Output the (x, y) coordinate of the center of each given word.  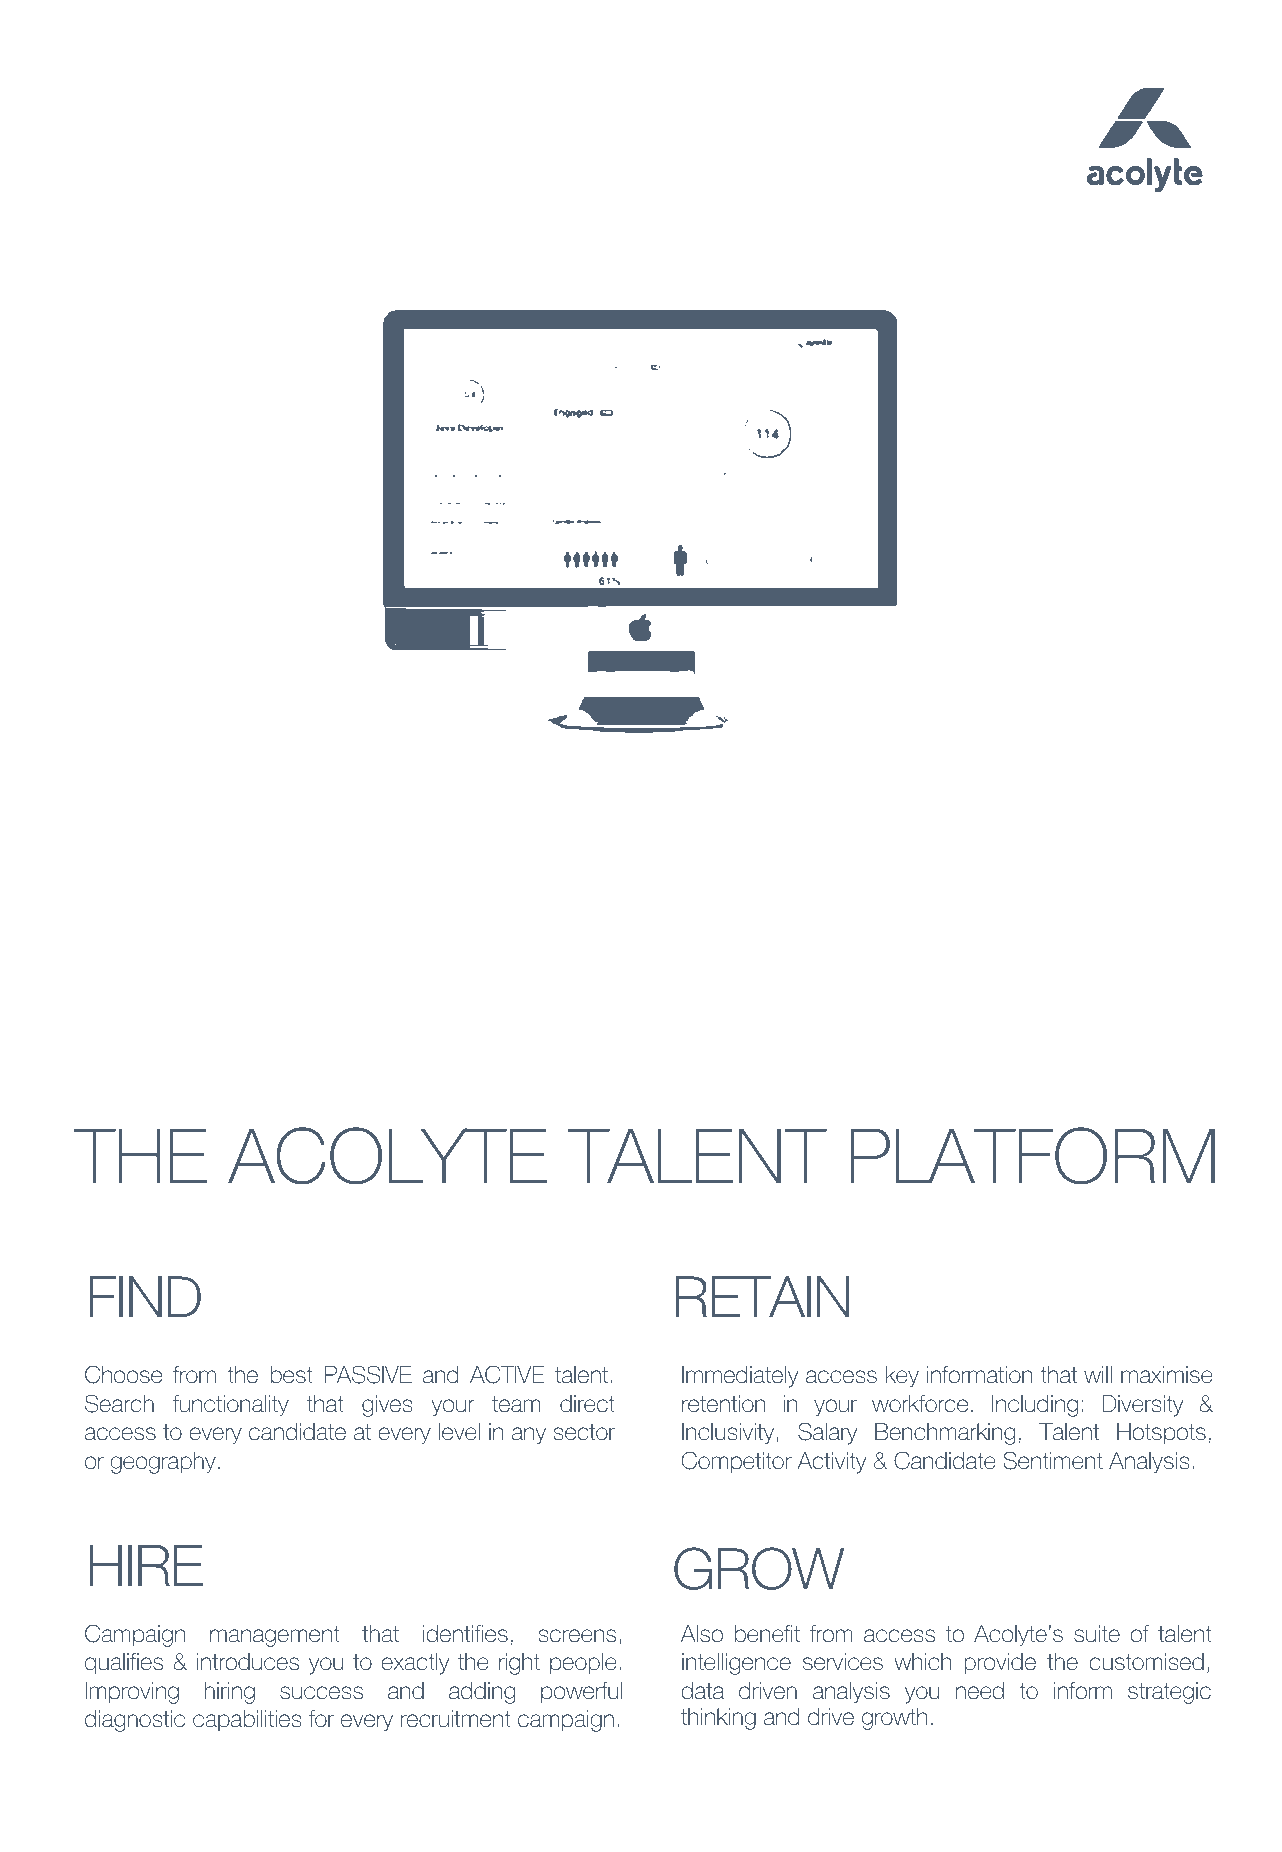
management (275, 1636)
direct (587, 1404)
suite (1097, 1634)
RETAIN (762, 1297)
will (1098, 1374)
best (292, 1375)
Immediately (740, 1377)
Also (702, 1634)
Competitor (737, 1462)
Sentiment (1053, 1460)
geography (163, 1463)
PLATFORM (1032, 1156)
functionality (231, 1406)
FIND (145, 1297)
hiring (230, 1693)
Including (1035, 1406)
